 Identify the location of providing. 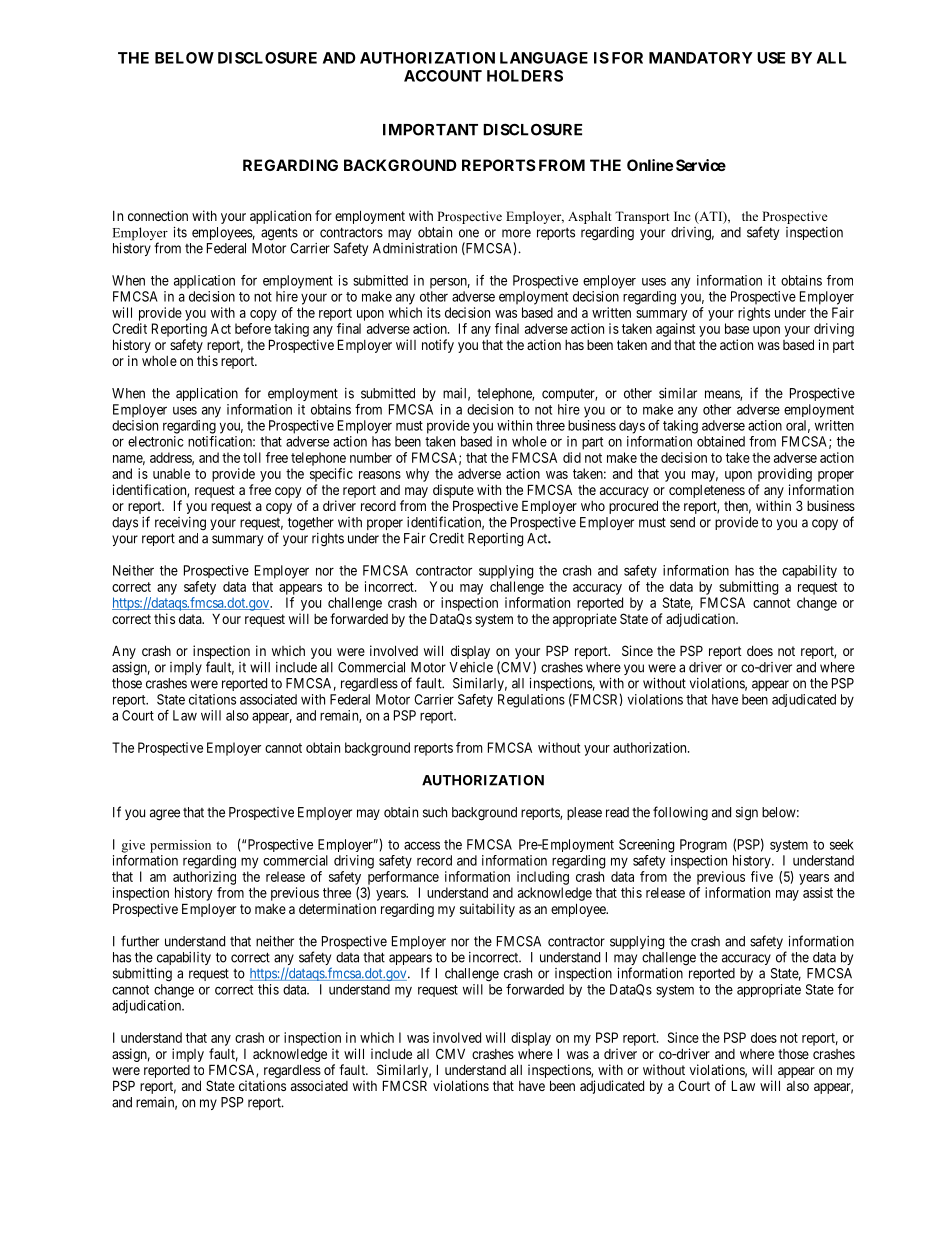
(785, 475).
